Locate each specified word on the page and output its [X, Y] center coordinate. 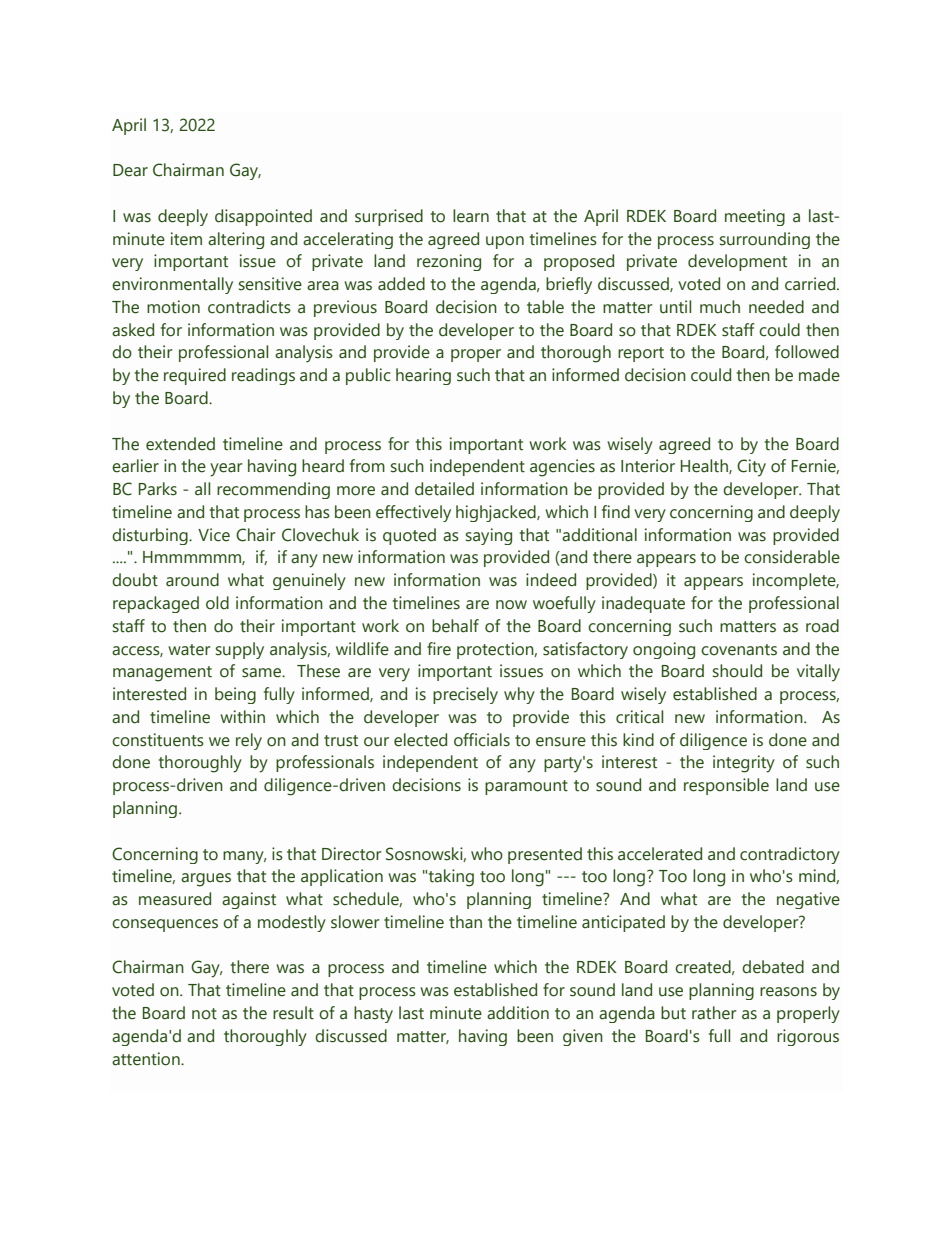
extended [180, 444]
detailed [444, 489]
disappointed [263, 217]
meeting [755, 217]
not [204, 1014]
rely [249, 741]
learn [471, 216]
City [751, 468]
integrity [744, 764]
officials [482, 740]
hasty [373, 1014]
